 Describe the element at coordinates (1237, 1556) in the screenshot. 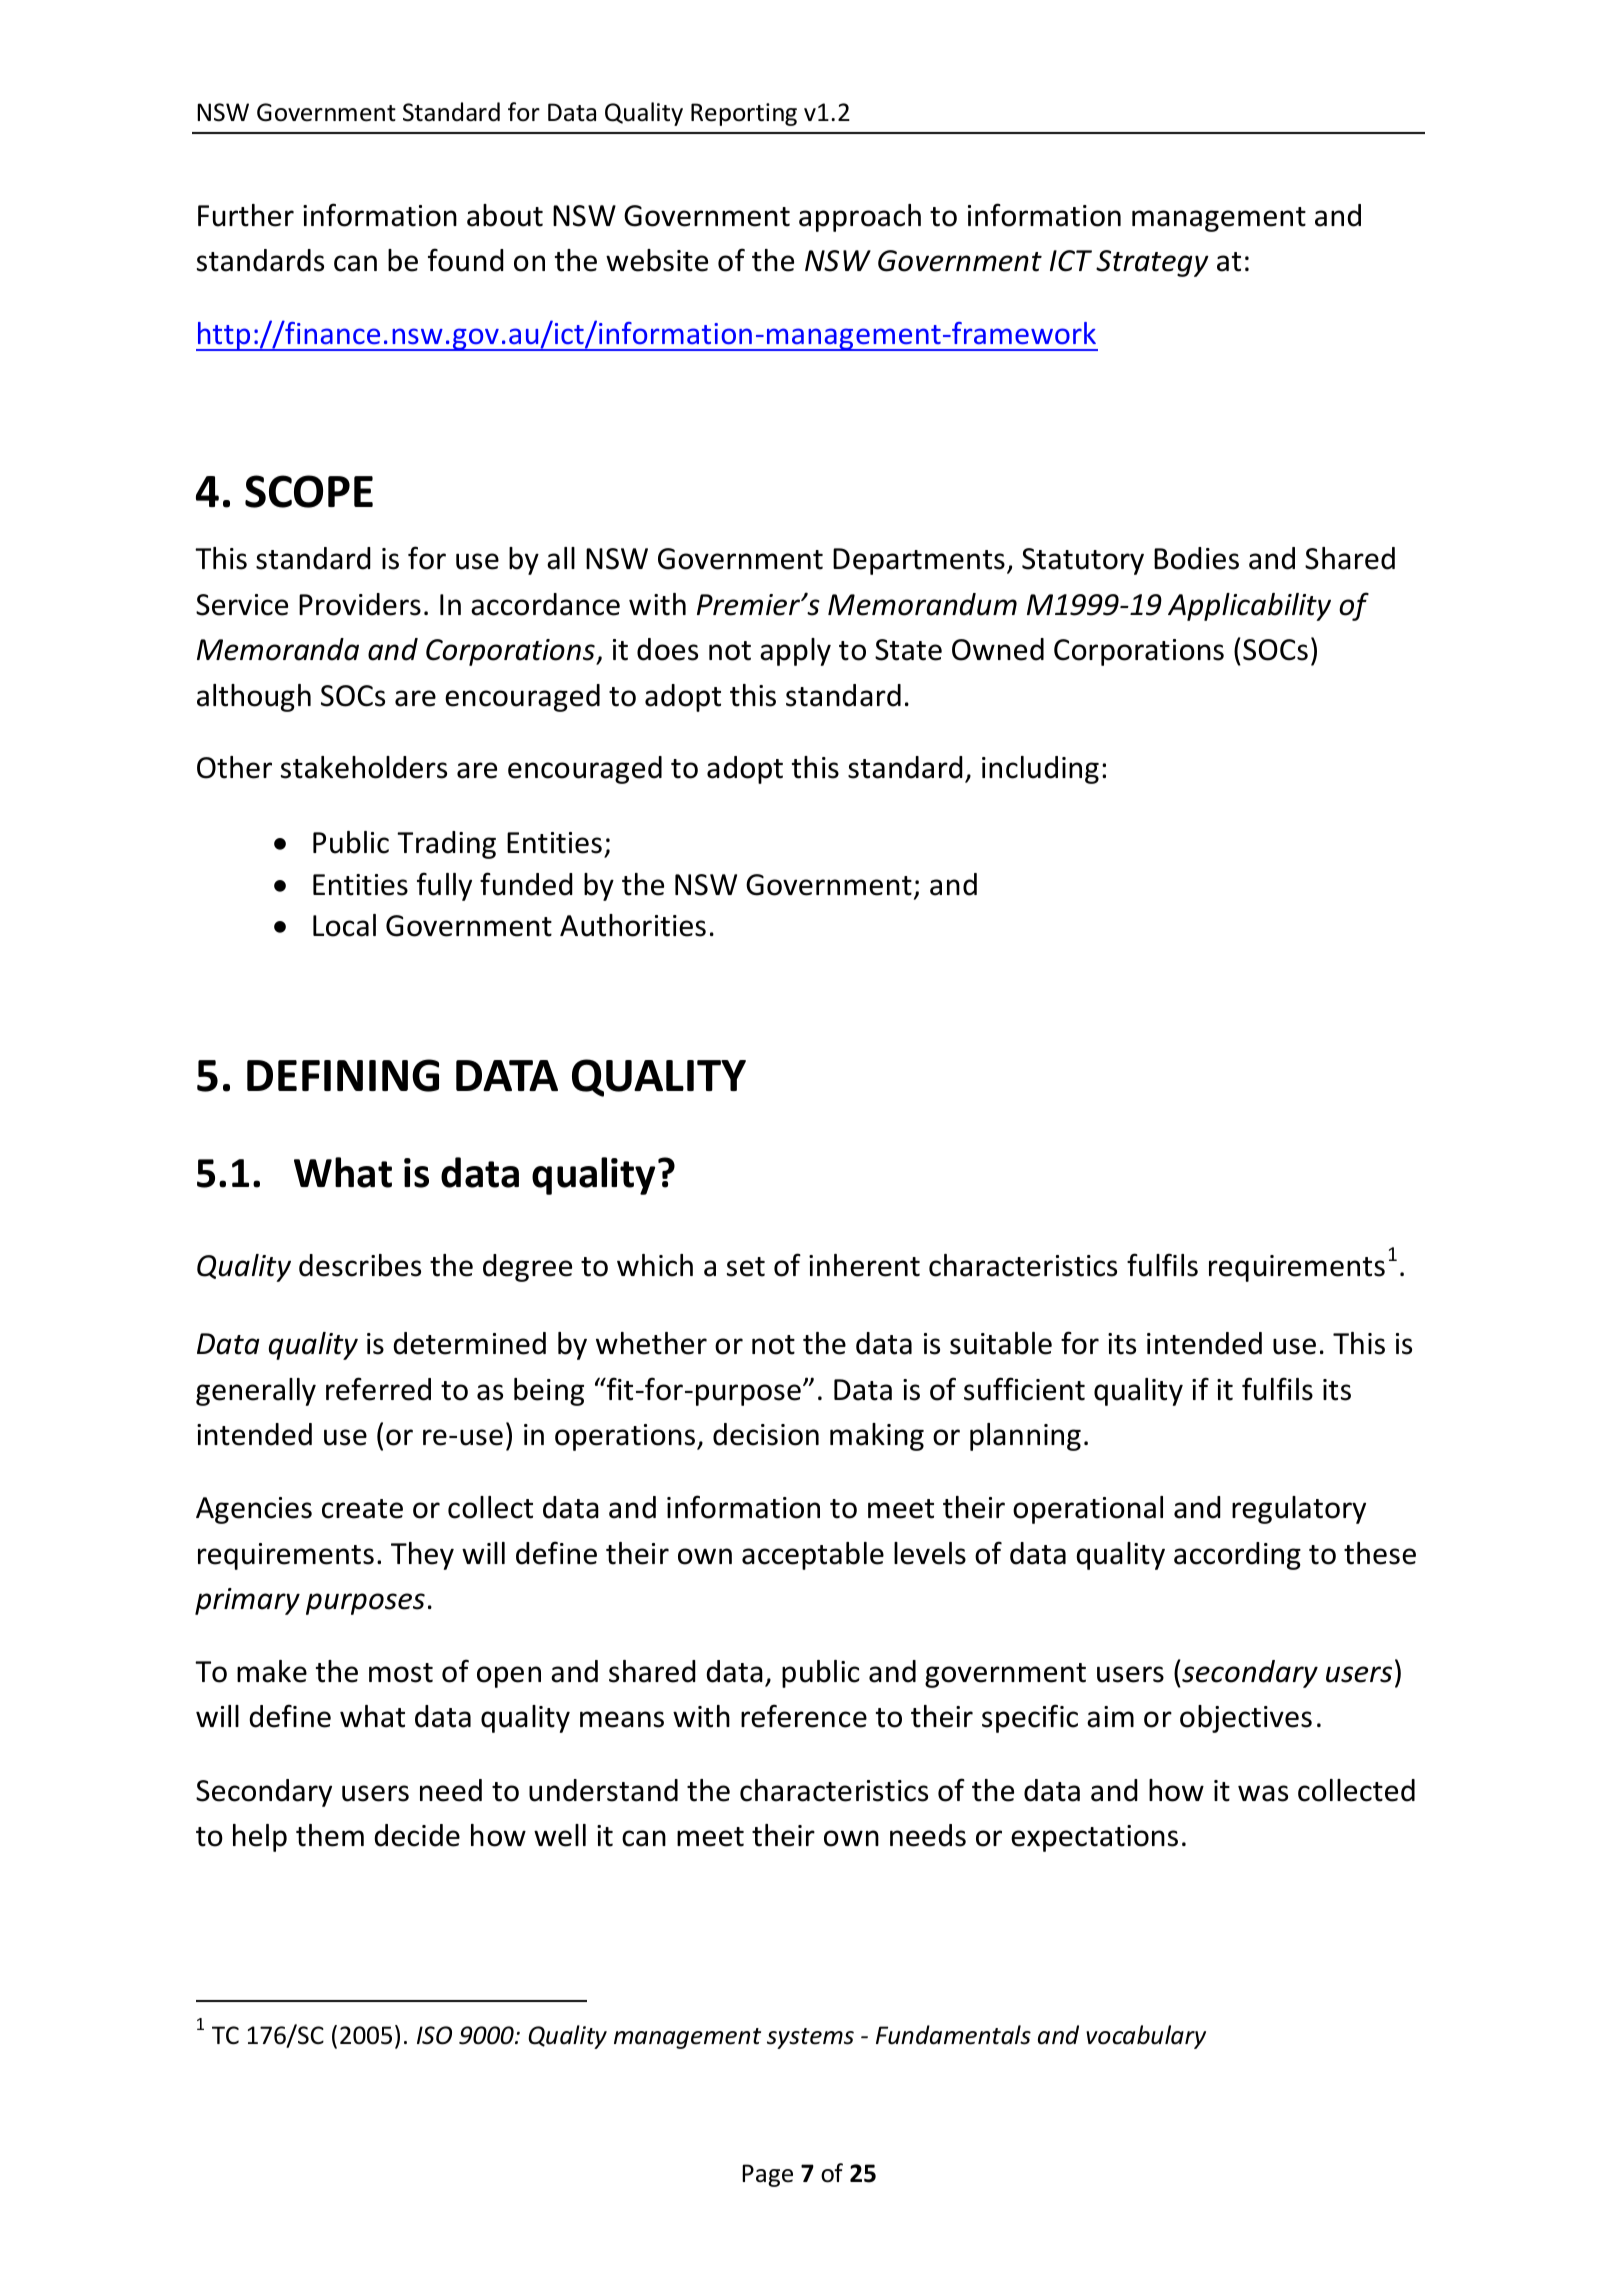

I see `according` at that location.
